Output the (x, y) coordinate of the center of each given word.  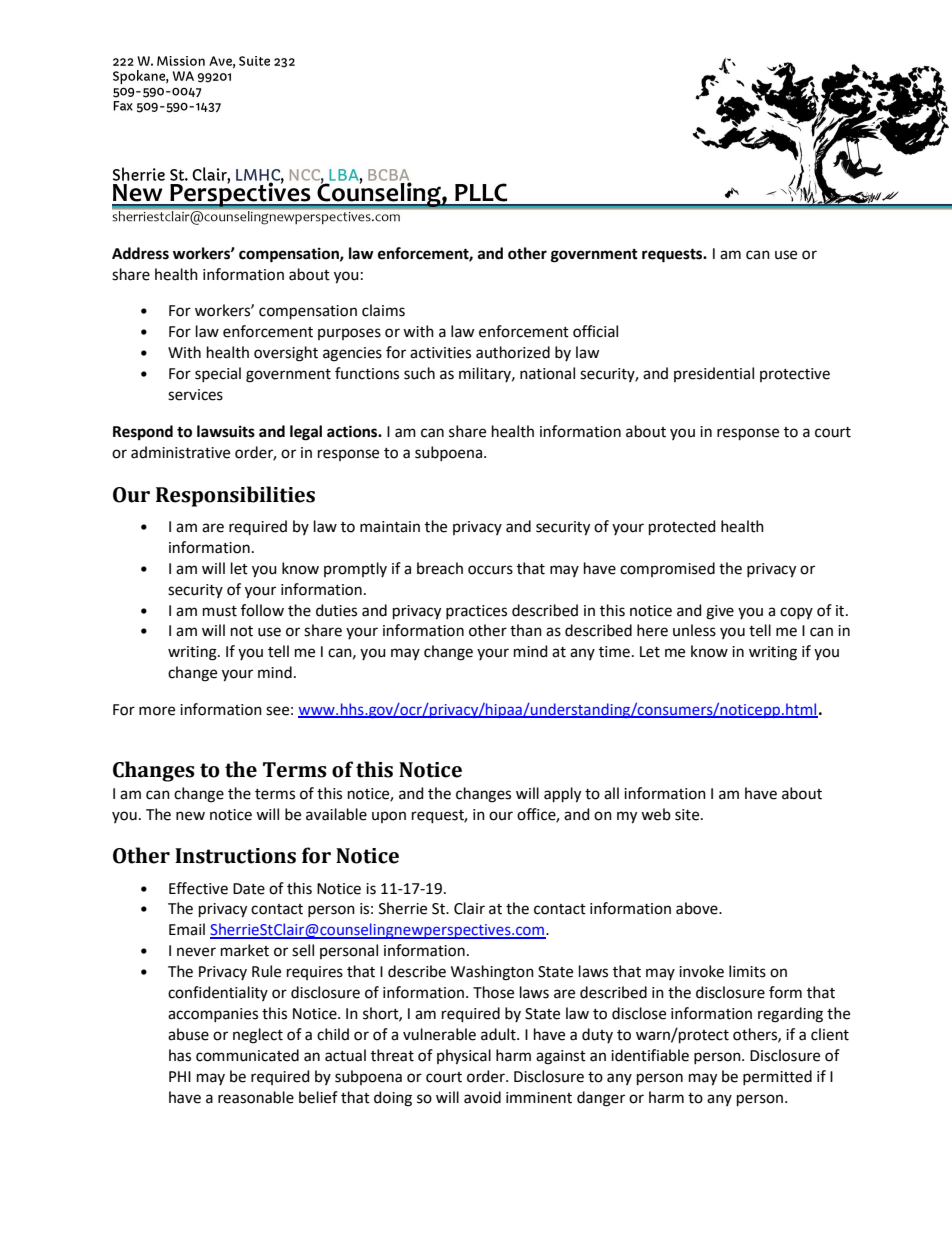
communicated (247, 1055)
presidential (714, 374)
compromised (667, 569)
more (157, 711)
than (526, 630)
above (698, 908)
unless (694, 630)
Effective (198, 888)
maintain (390, 527)
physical (464, 1057)
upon (389, 817)
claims (383, 310)
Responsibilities (235, 496)
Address (140, 253)
